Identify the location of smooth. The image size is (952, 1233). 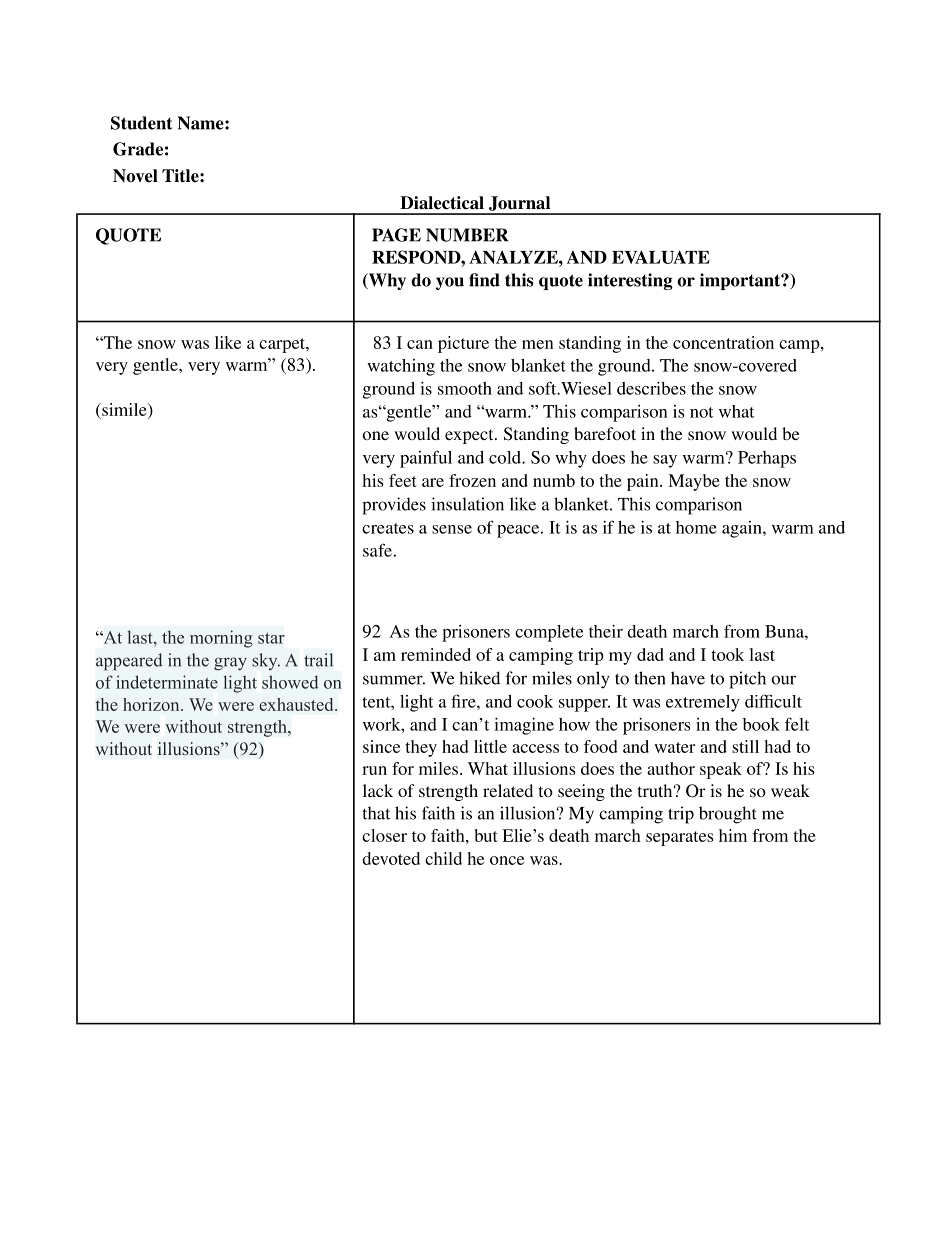
(465, 388).
